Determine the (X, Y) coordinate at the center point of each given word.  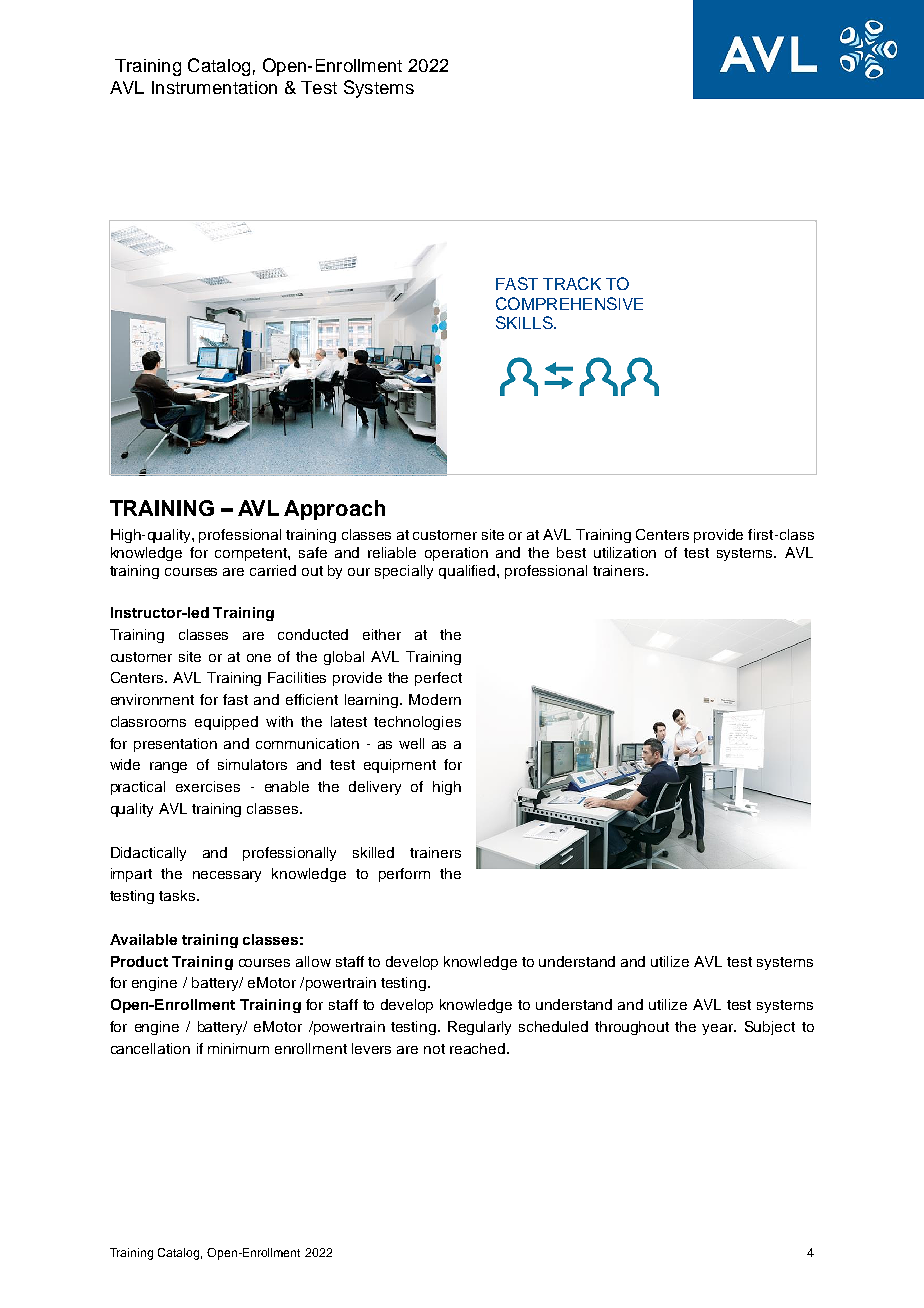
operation (456, 554)
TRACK (572, 283)
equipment (400, 766)
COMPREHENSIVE (569, 303)
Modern (435, 699)
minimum (238, 1048)
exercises (208, 786)
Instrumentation (214, 87)
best (571, 552)
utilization (625, 552)
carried (273, 570)
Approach (334, 510)
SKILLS (525, 322)
